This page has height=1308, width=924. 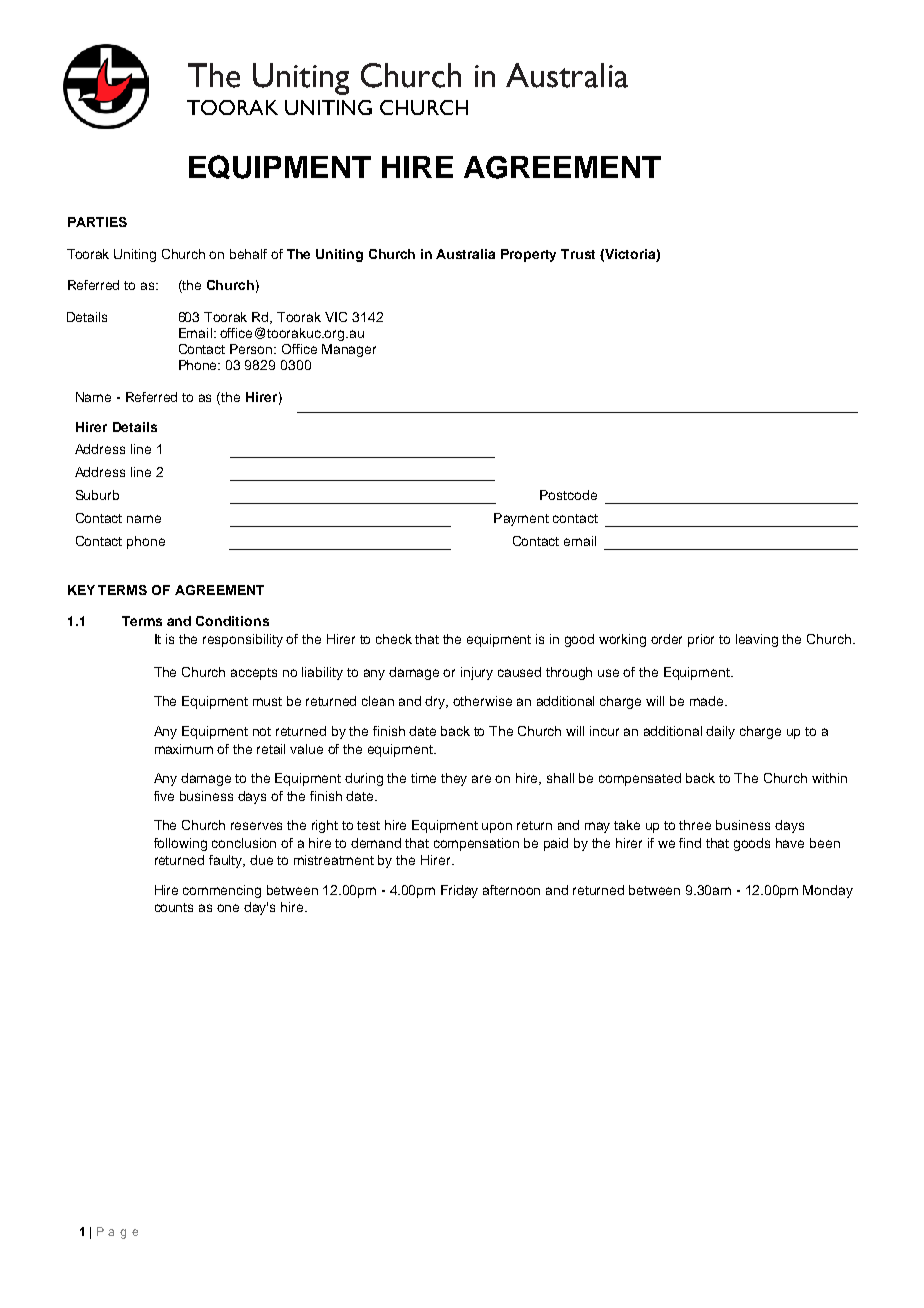 What do you see at coordinates (578, 254) in the page?
I see `Trust` at bounding box center [578, 254].
